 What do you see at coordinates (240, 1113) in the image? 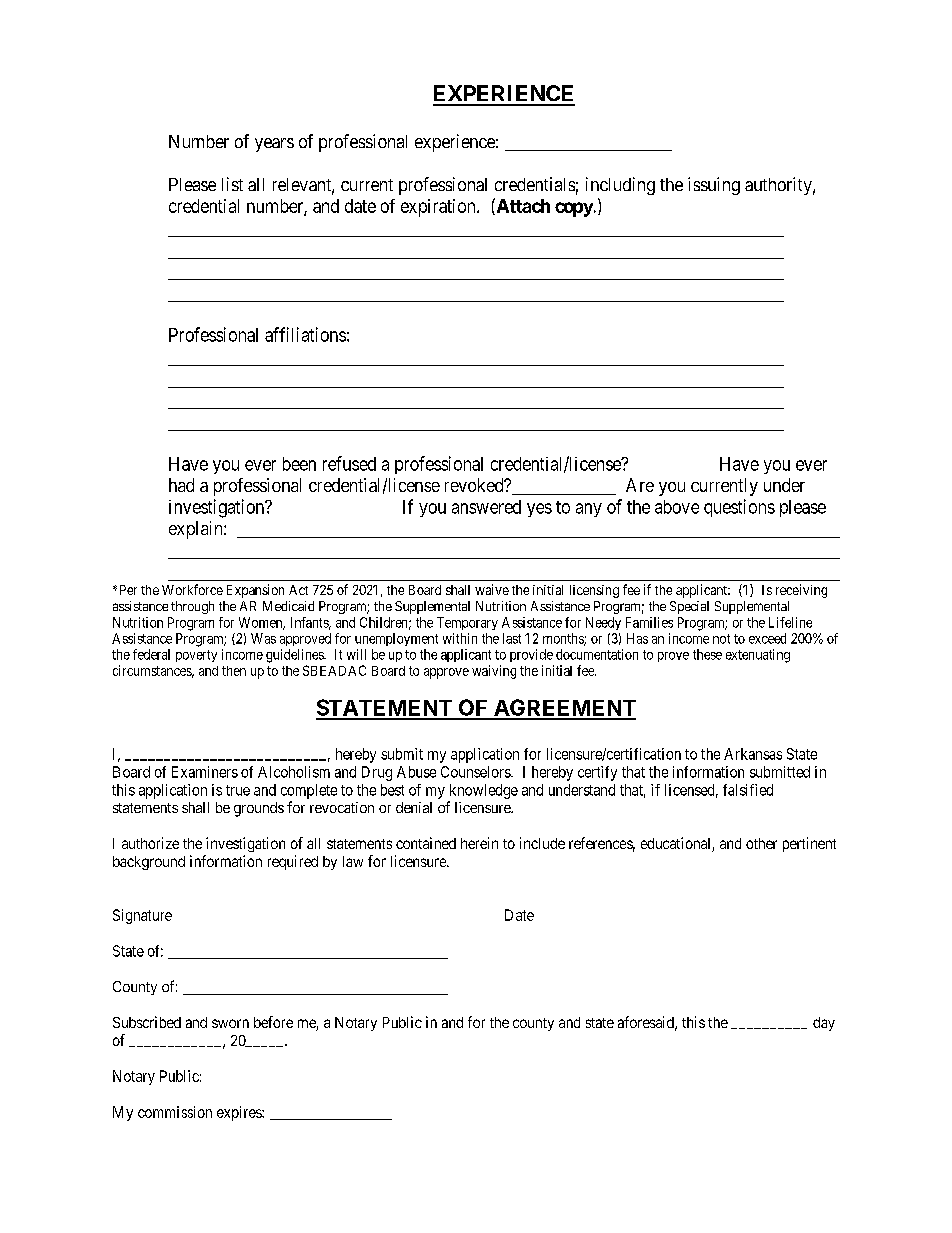
I see `expires` at bounding box center [240, 1113].
